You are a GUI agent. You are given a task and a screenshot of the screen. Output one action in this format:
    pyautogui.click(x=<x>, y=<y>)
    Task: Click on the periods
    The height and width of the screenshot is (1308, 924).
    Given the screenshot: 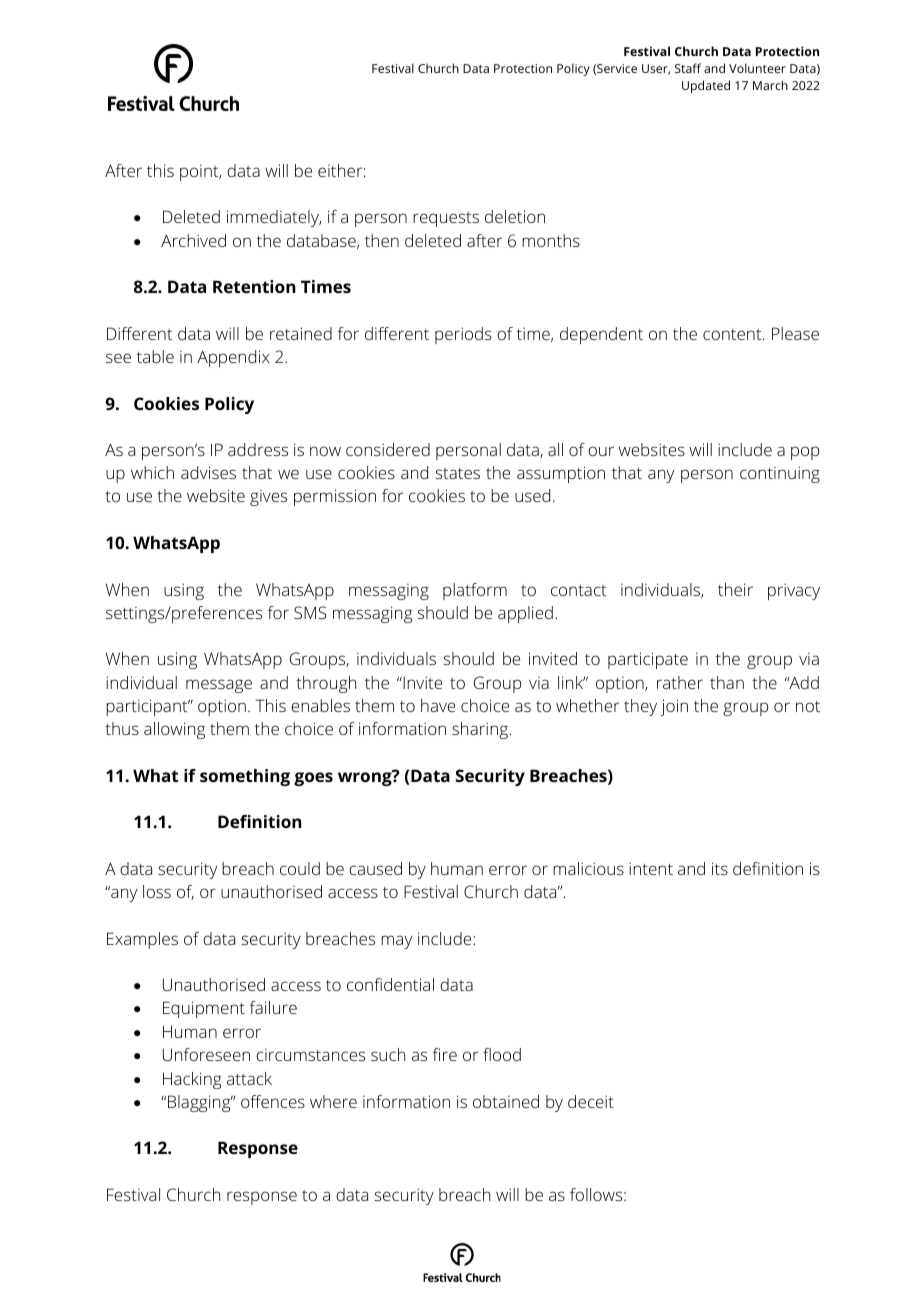 What is the action you would take?
    pyautogui.click(x=463, y=335)
